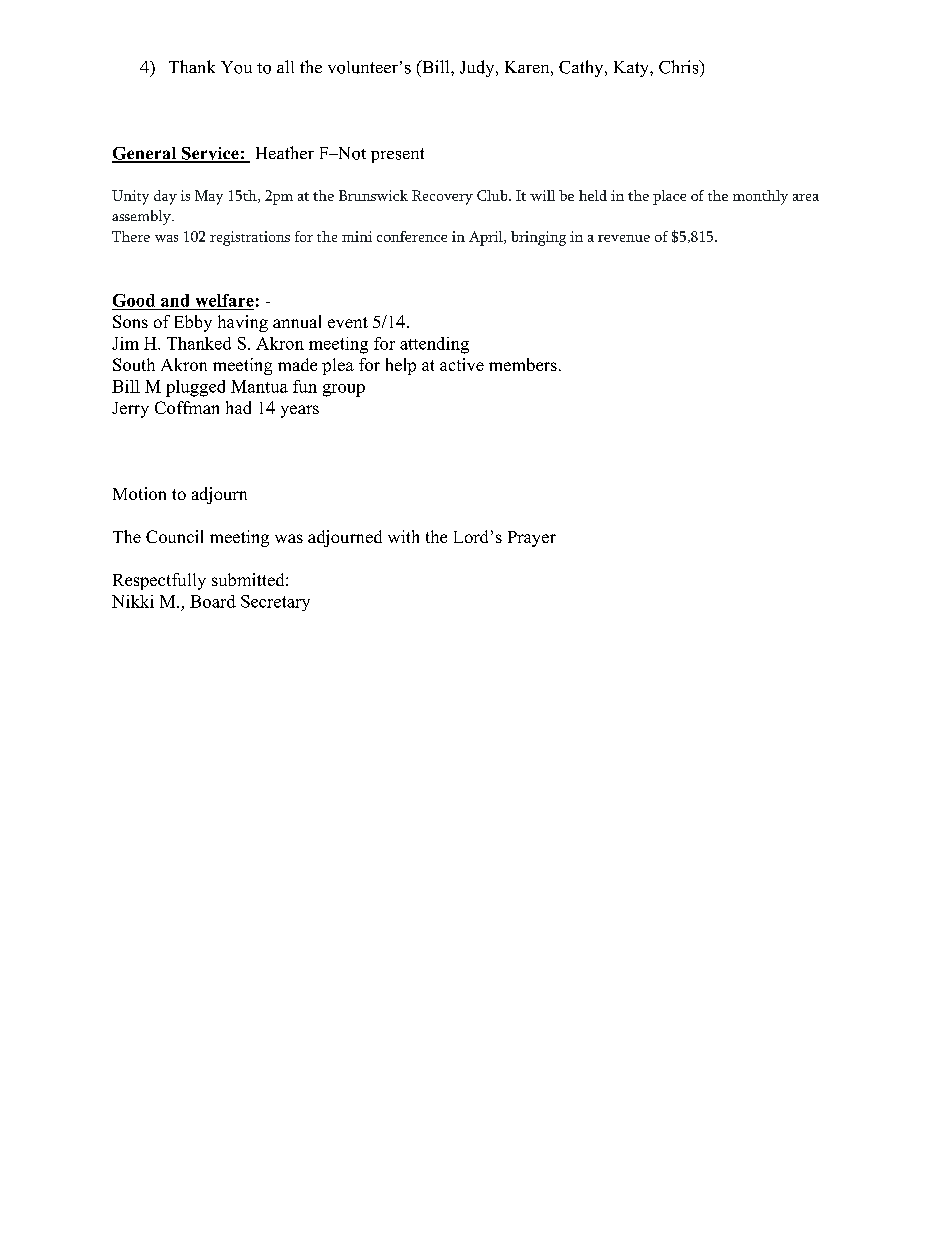 The width and height of the screenshot is (952, 1233). Describe the element at coordinates (462, 364) in the screenshot. I see `active` at that location.
